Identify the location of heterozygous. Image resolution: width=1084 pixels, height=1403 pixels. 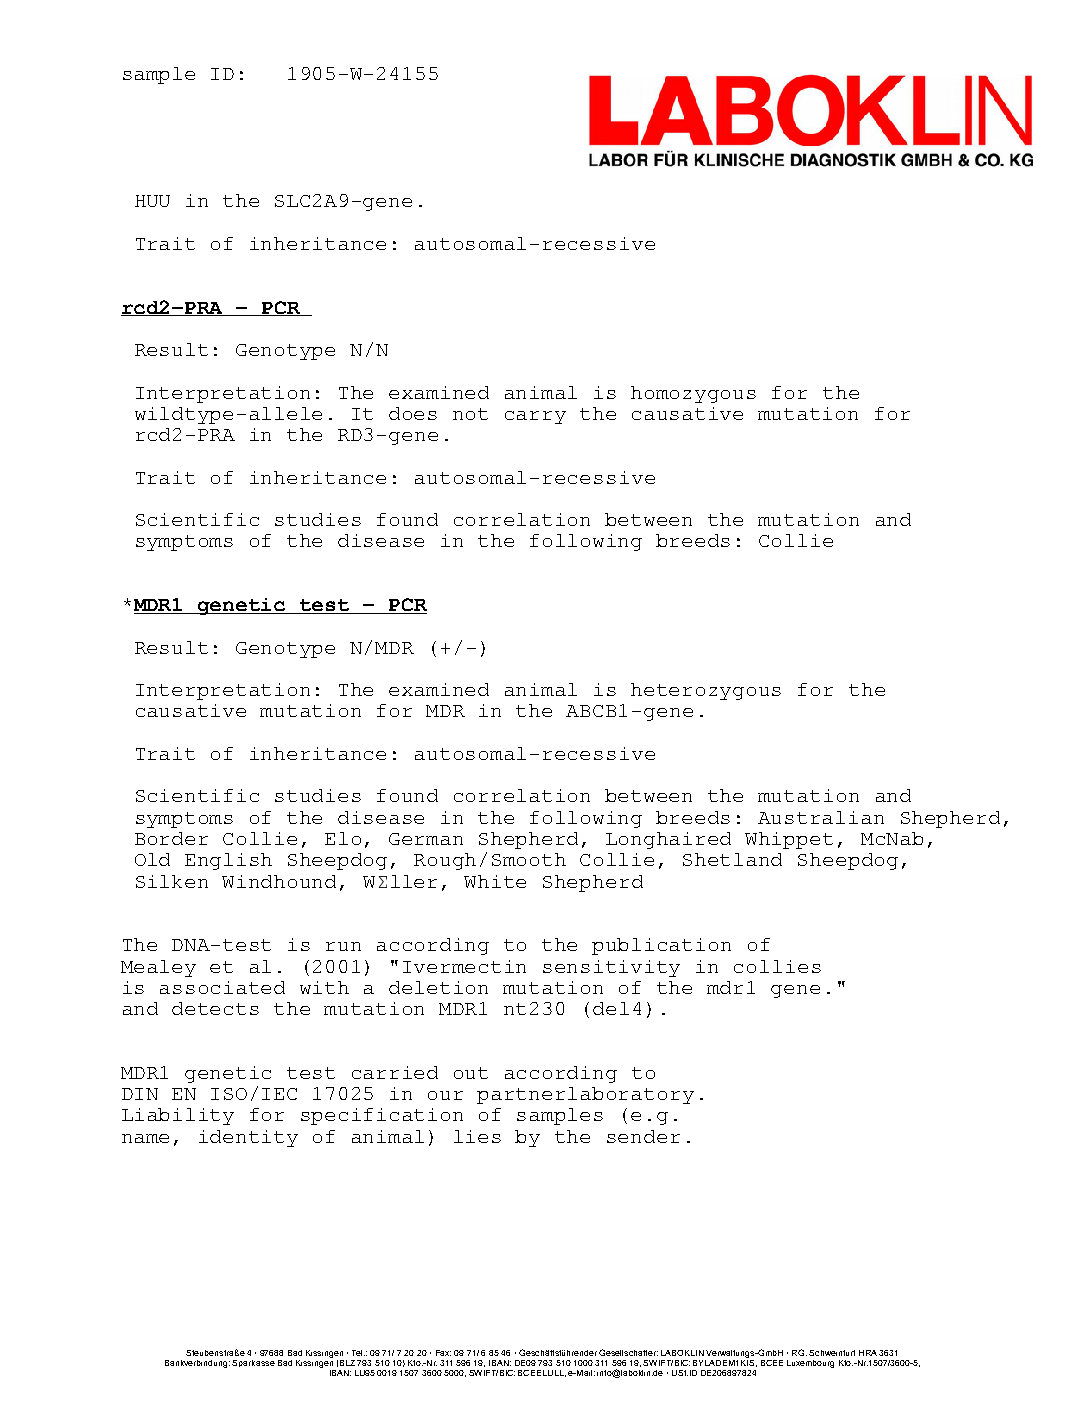
(706, 691).
